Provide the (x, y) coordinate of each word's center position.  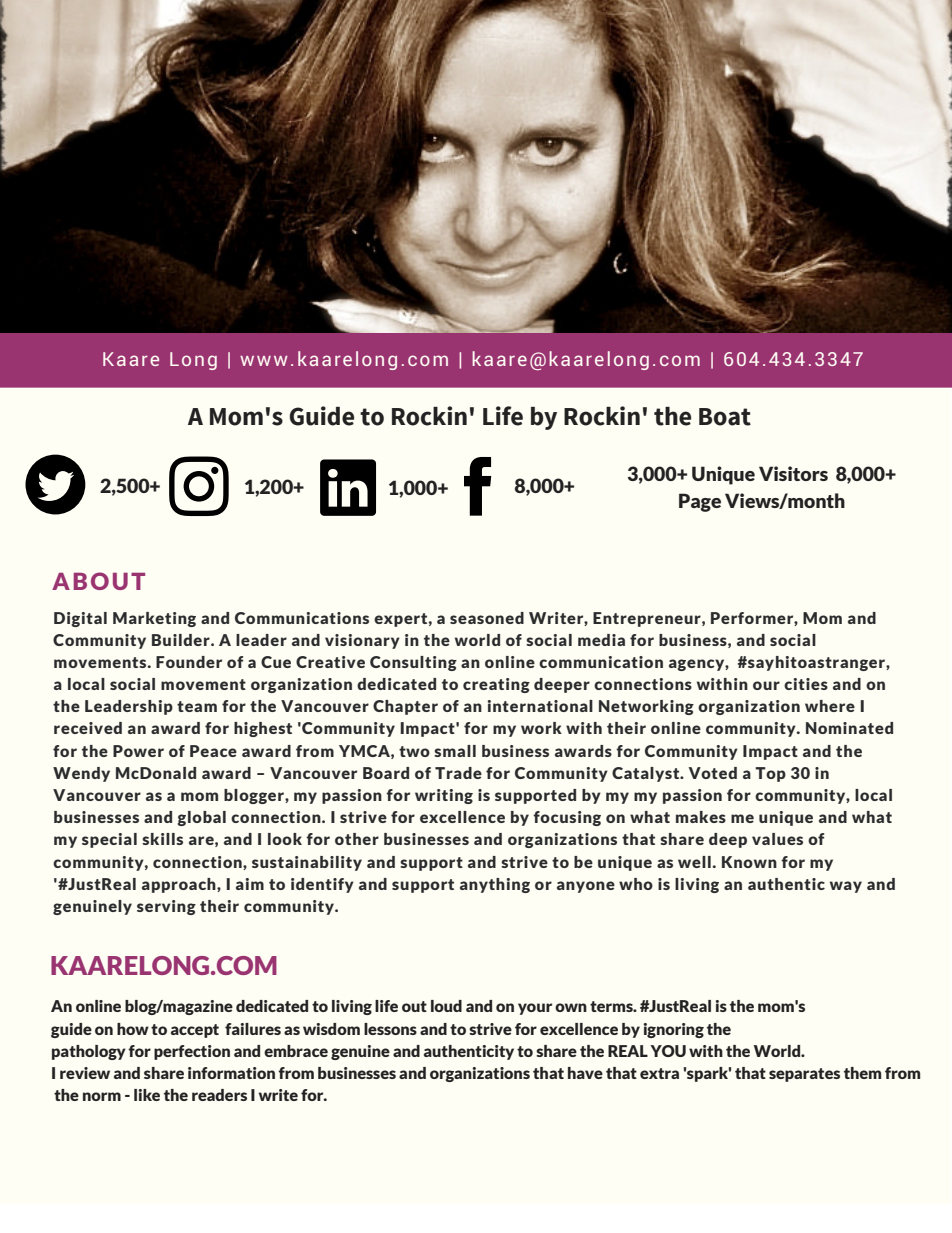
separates (804, 1075)
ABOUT (98, 581)
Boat (725, 417)
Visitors (793, 473)
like (147, 1095)
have (585, 1073)
